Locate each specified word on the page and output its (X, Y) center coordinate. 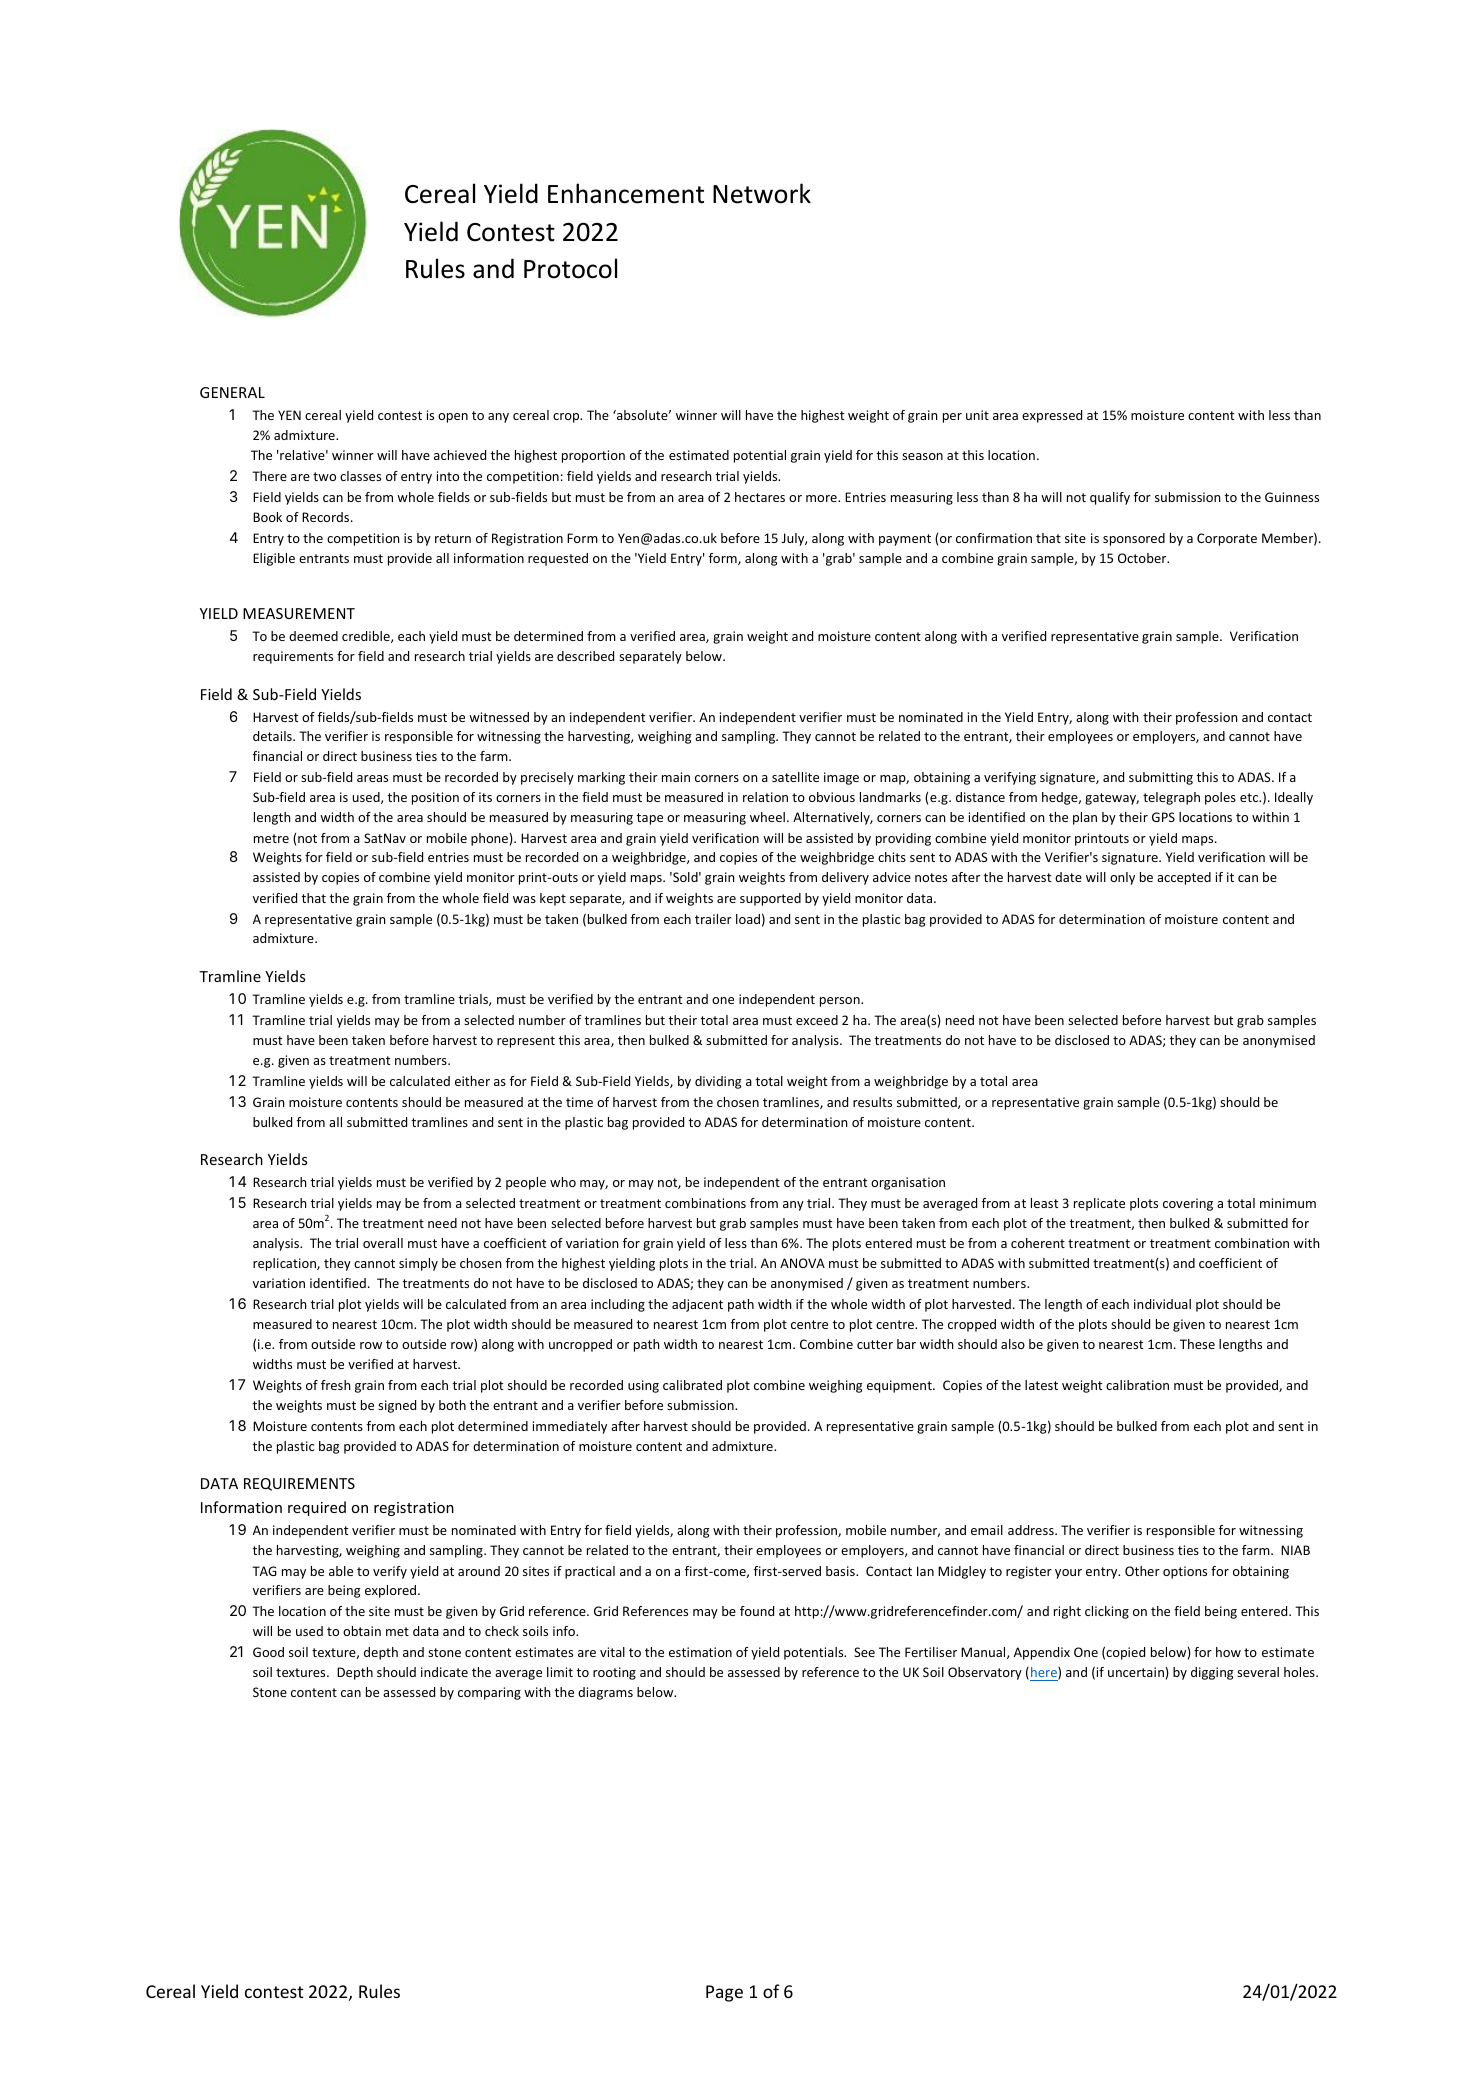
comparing (489, 1693)
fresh (336, 1385)
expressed (1052, 416)
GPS (1163, 817)
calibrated (692, 1385)
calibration (1137, 1385)
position (435, 798)
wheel (767, 817)
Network (762, 193)
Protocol (570, 268)
